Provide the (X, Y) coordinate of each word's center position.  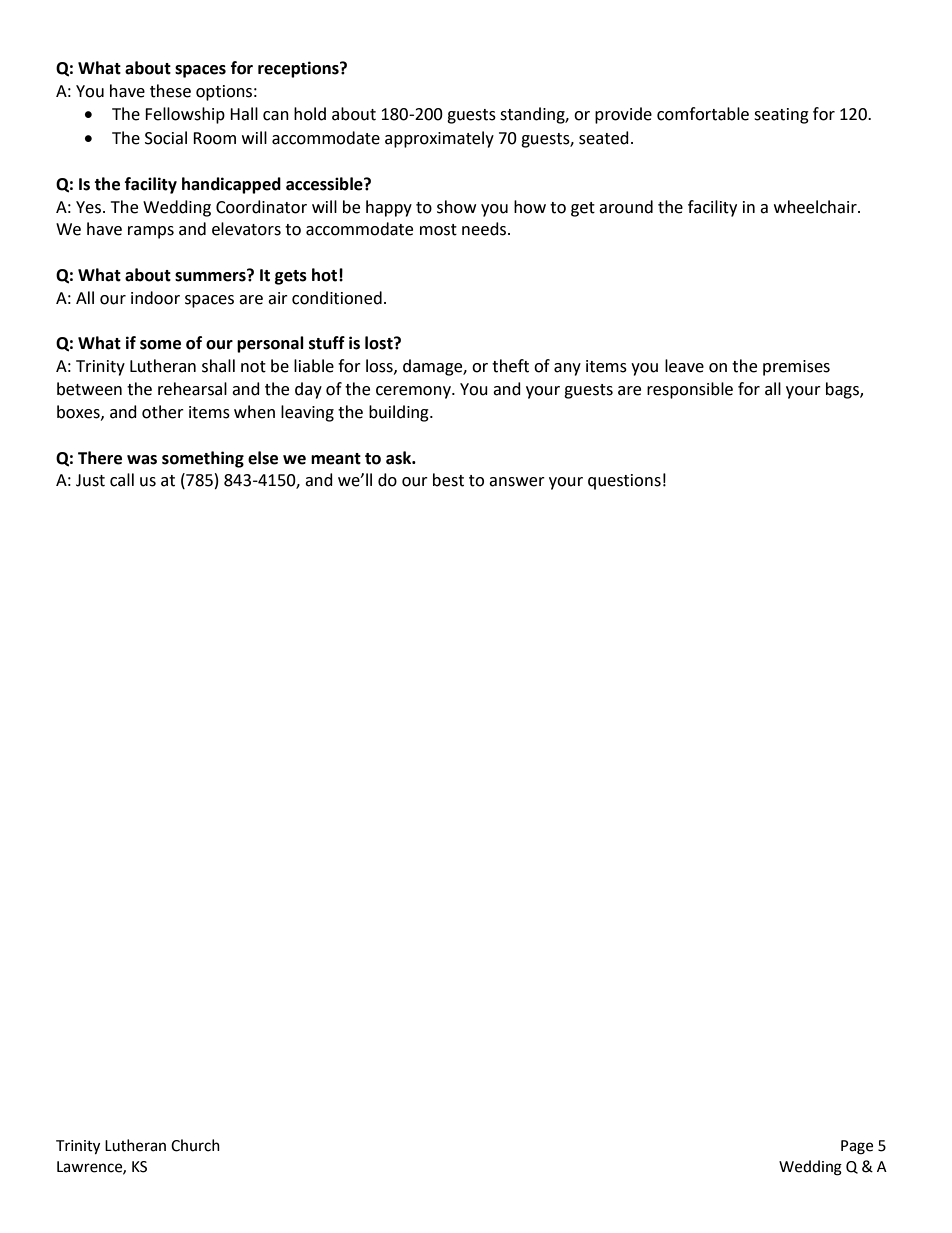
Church (195, 1145)
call (122, 480)
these (170, 91)
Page (857, 1147)
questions (624, 482)
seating (781, 116)
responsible (690, 390)
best (448, 480)
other (163, 412)
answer (517, 482)
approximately (439, 139)
